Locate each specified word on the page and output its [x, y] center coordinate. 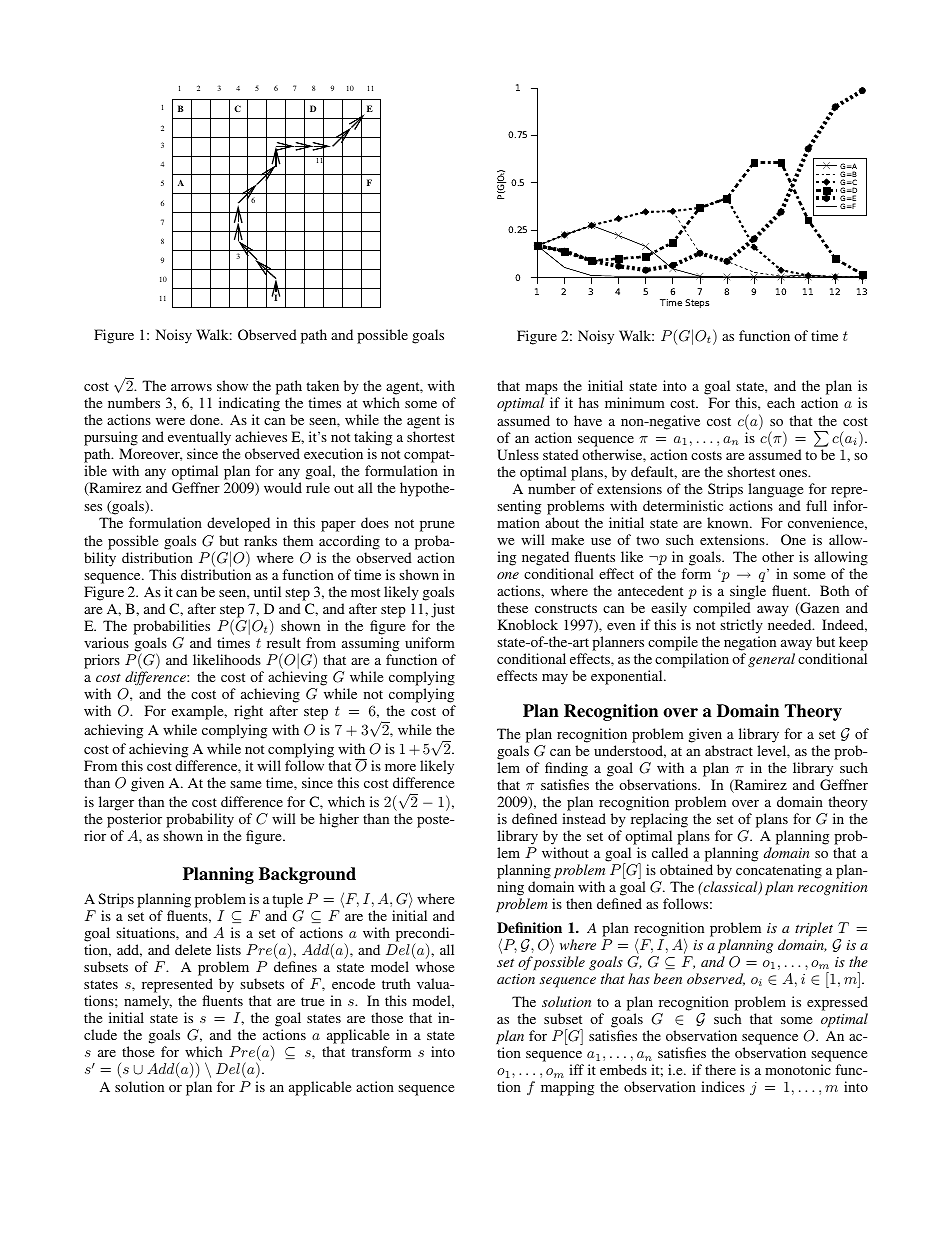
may [555, 679]
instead [584, 818]
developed [238, 524]
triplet [814, 929]
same [245, 784]
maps [543, 391]
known [729, 522]
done [206, 419]
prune [437, 526]
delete [193, 949]
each [781, 402]
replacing [659, 820]
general [771, 660]
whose [435, 966]
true [312, 1001]
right [248, 712]
